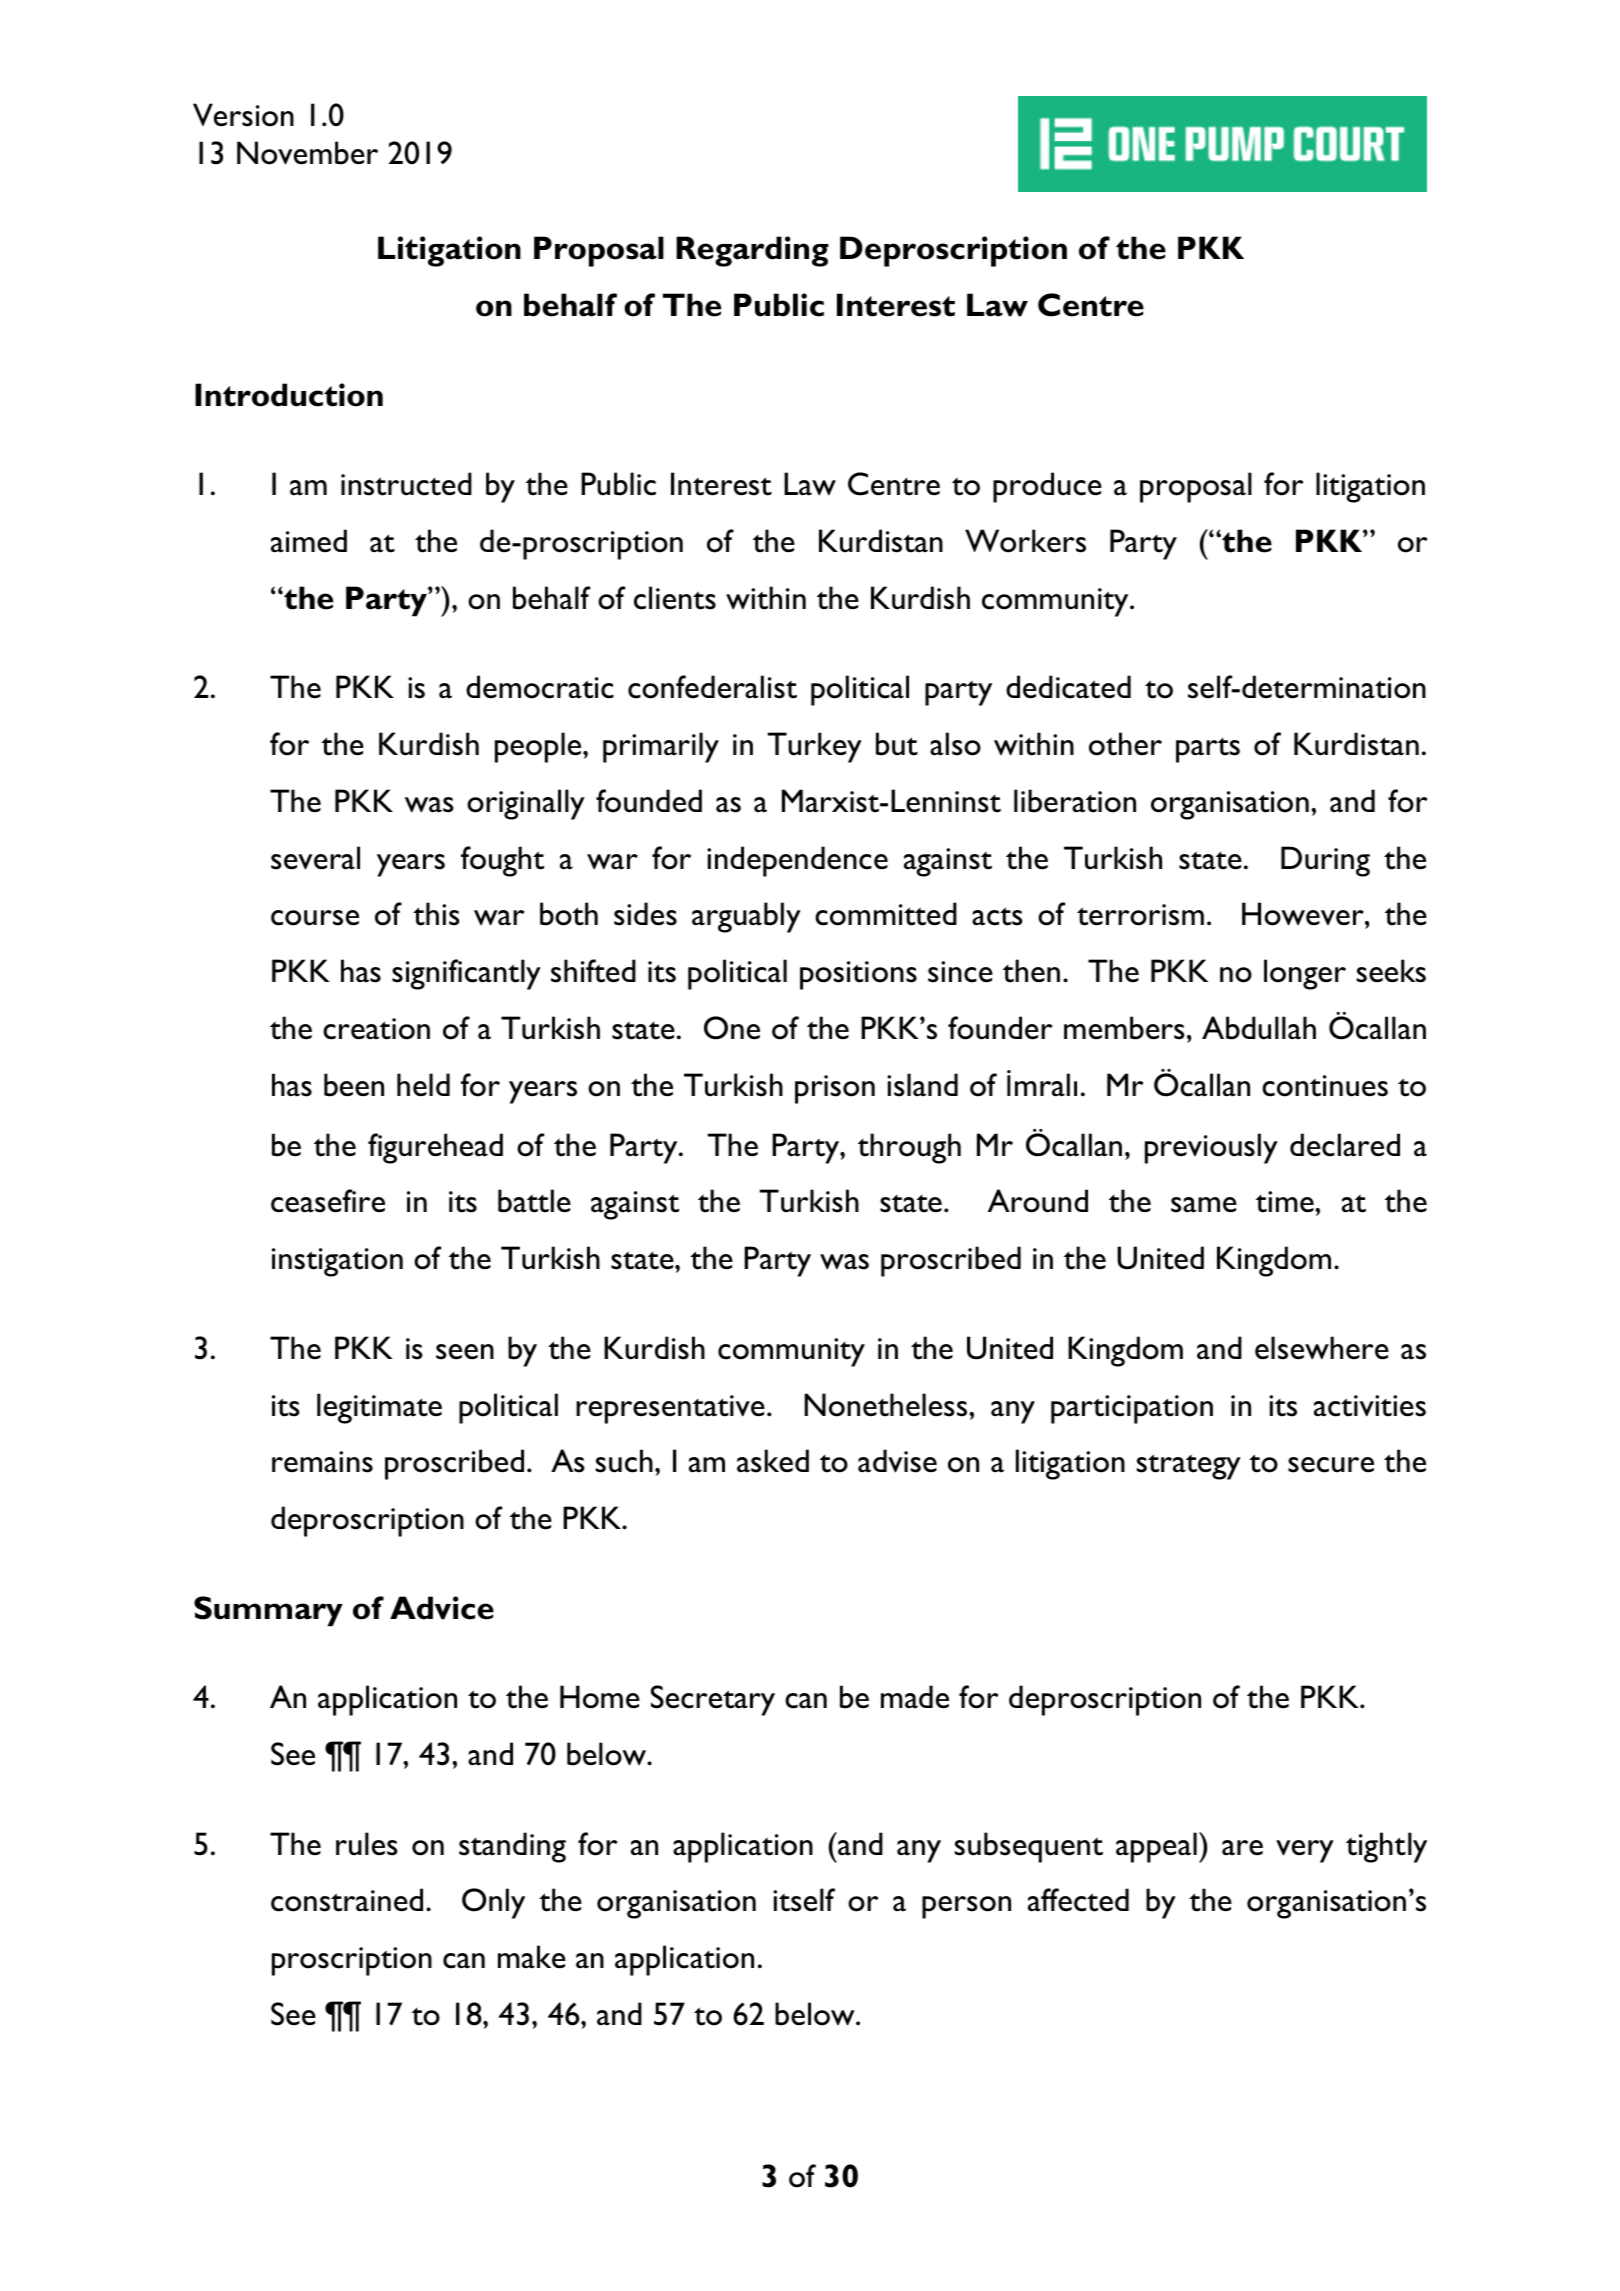 The height and width of the image is (2291, 1620). What do you see at coordinates (1047, 487) in the image?
I see `produce` at bounding box center [1047, 487].
